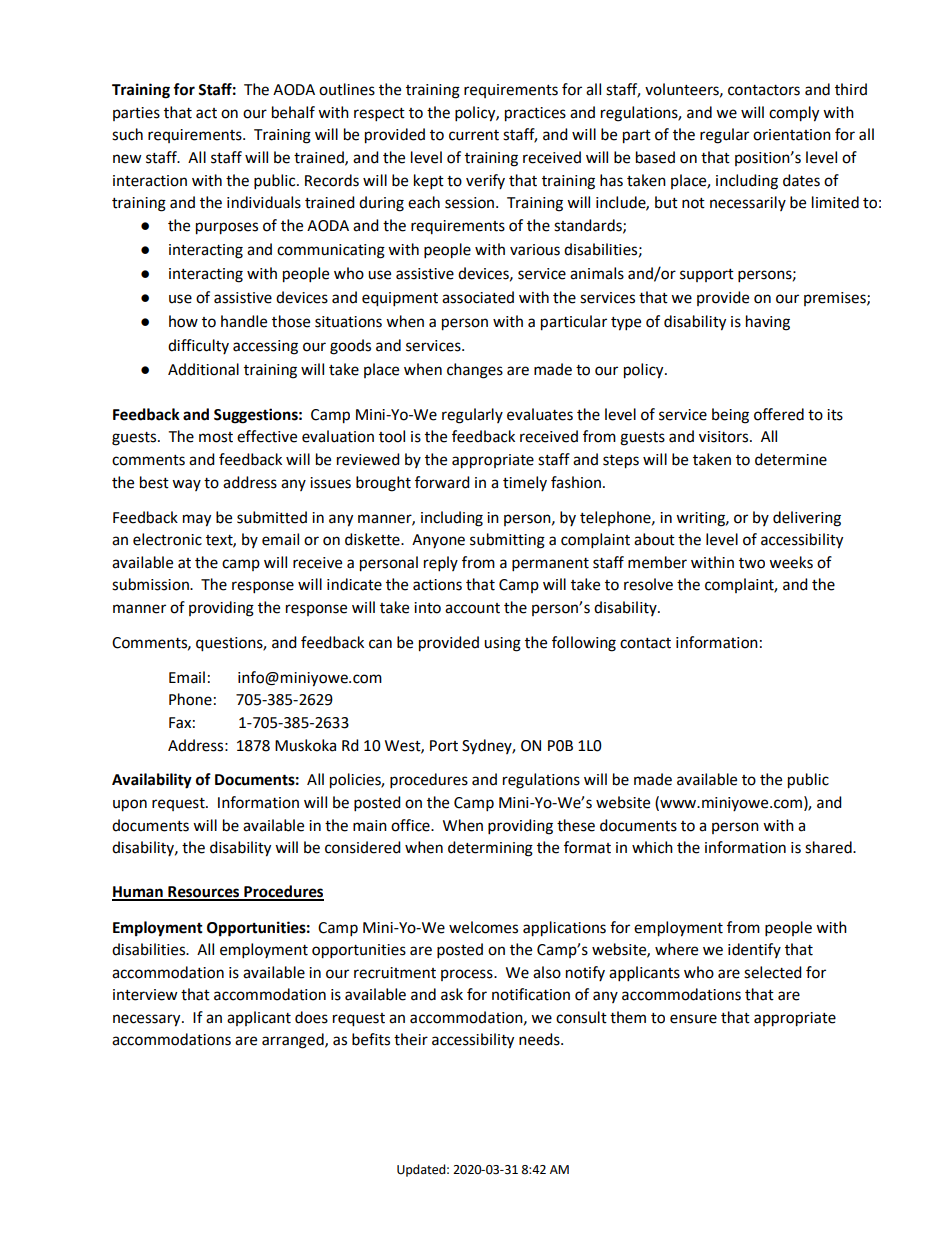 The image size is (952, 1233). I want to click on current, so click(474, 135).
